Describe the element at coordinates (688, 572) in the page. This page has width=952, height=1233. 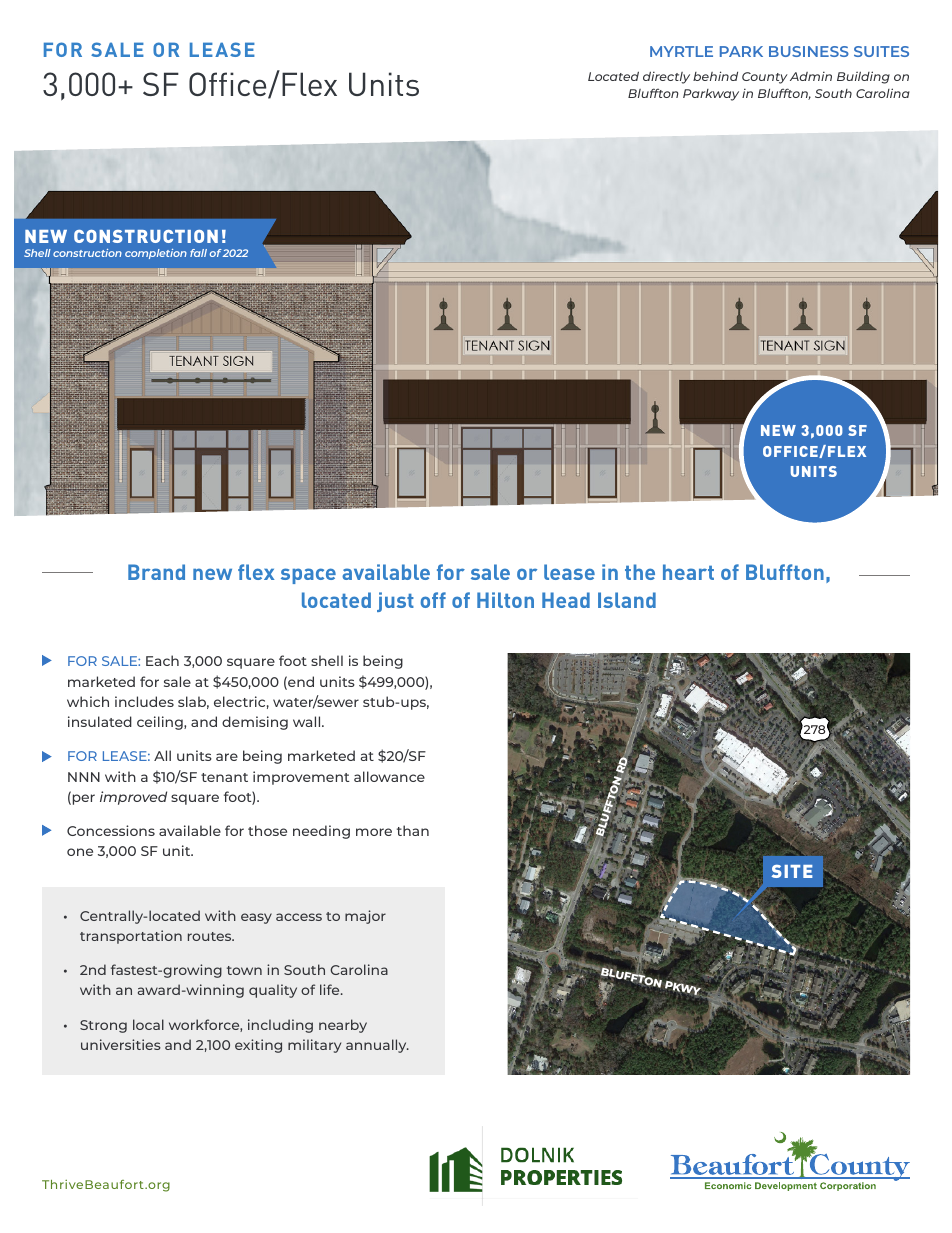
I see `heart` at that location.
